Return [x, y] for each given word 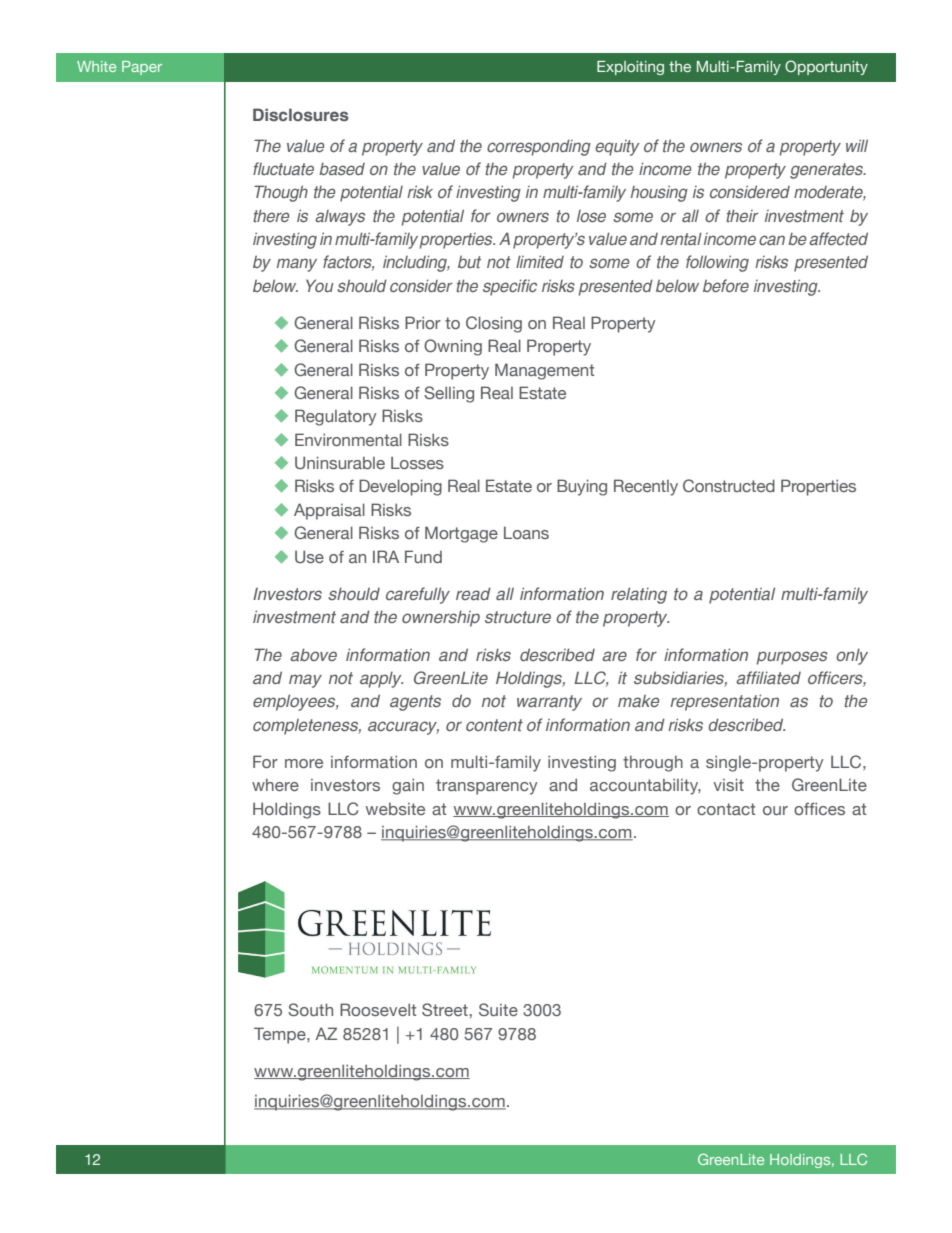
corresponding [539, 147]
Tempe [281, 1035]
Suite [498, 1009]
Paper [142, 68]
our [775, 810]
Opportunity [826, 67]
